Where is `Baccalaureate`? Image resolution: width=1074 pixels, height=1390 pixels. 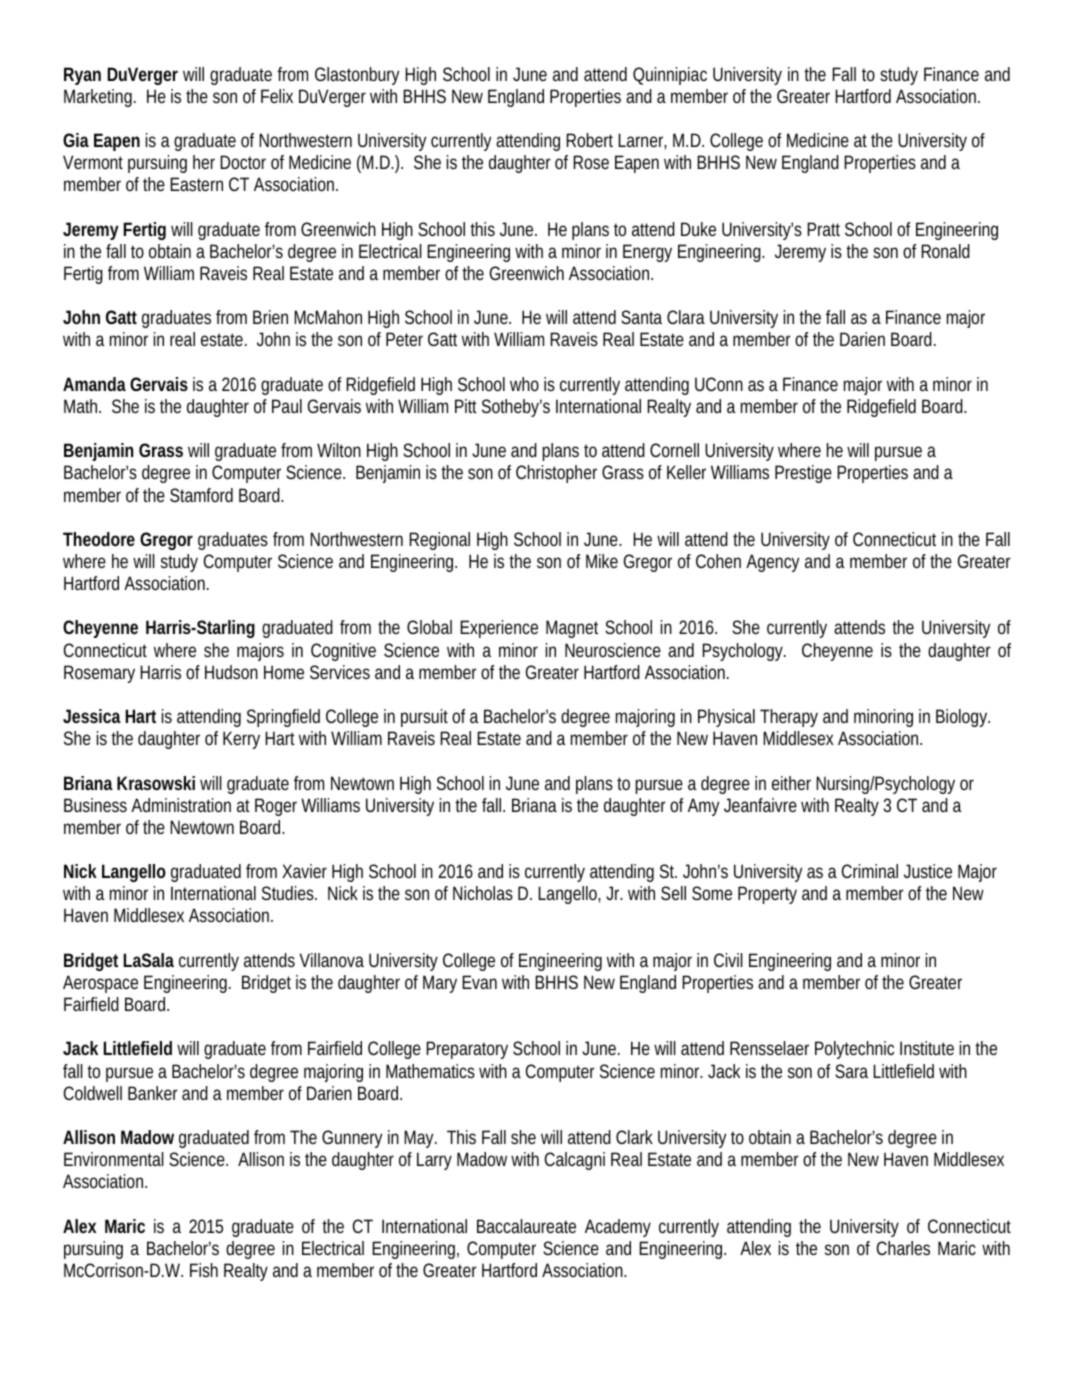 Baccalaureate is located at coordinates (526, 1226).
